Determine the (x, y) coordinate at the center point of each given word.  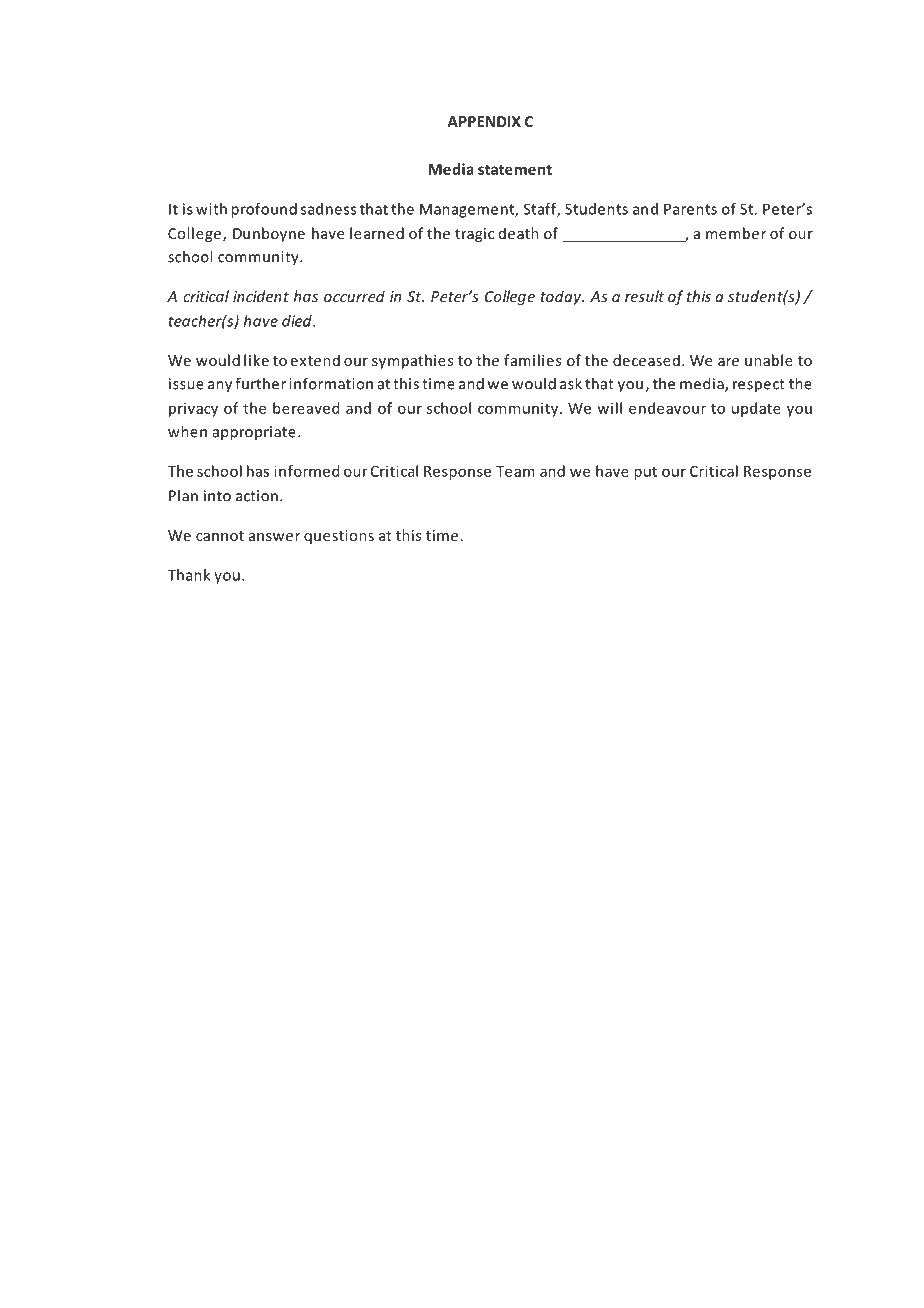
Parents (690, 209)
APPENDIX (484, 121)
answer (274, 537)
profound (264, 210)
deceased (646, 360)
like (256, 360)
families (532, 360)
